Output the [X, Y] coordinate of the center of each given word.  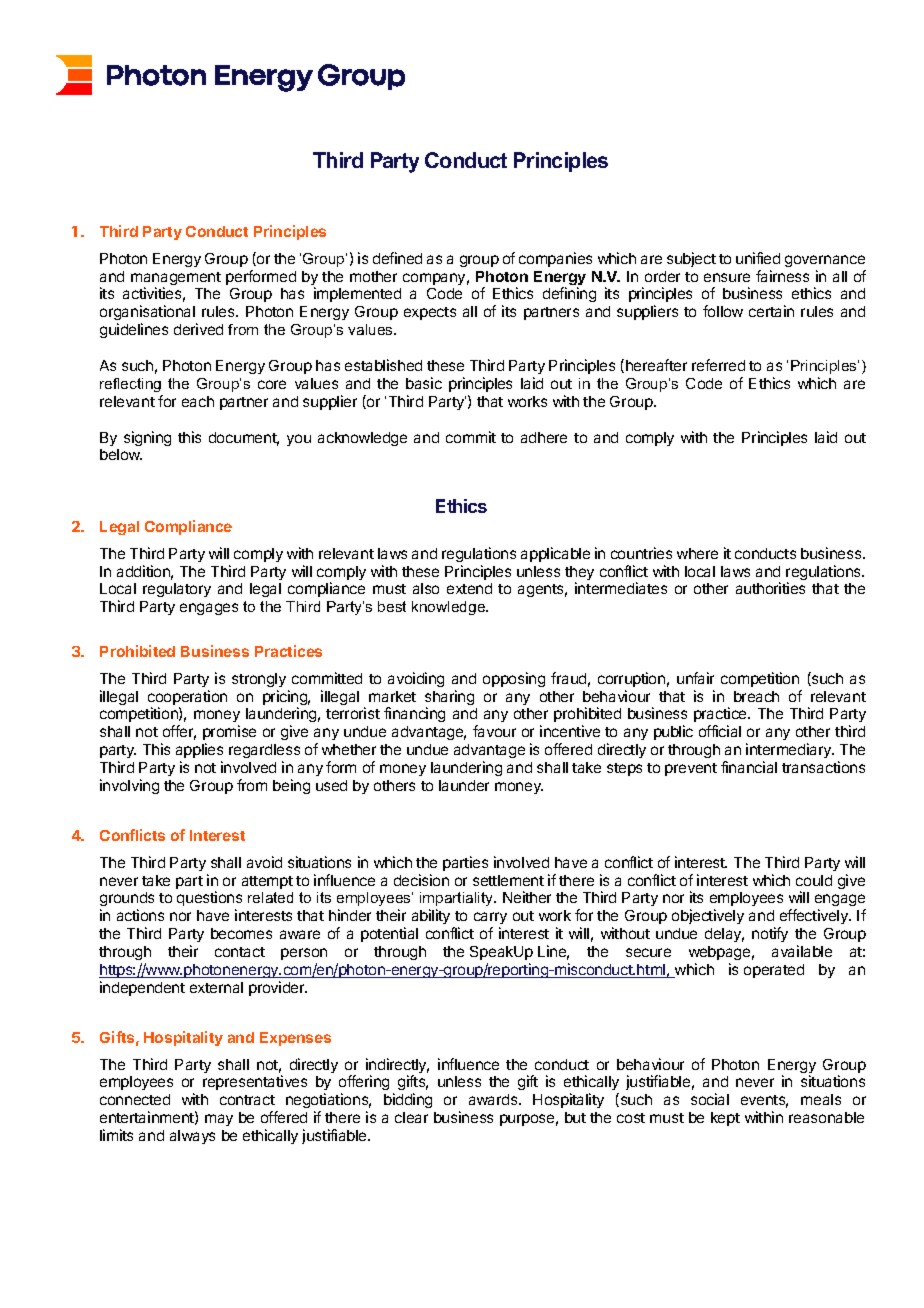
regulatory [177, 590]
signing [147, 438]
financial [749, 767]
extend [469, 588]
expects [430, 313]
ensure [727, 277]
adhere [544, 437]
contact [240, 952]
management [176, 280]
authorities [770, 588]
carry [490, 920]
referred [718, 365]
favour [494, 731]
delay [724, 935]
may [219, 1120]
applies [199, 750]
